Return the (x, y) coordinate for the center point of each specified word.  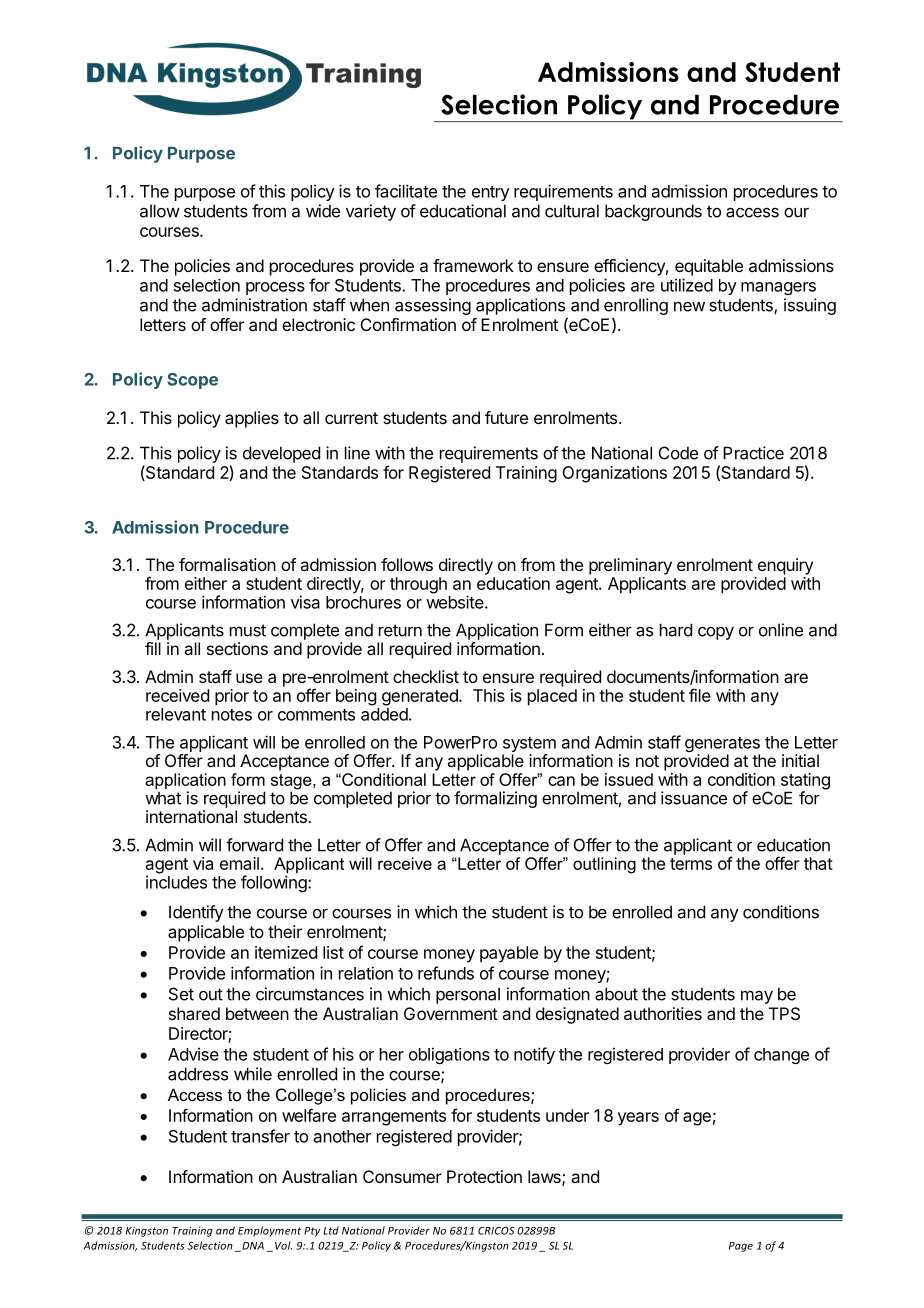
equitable (709, 267)
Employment (269, 1231)
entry (491, 193)
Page (741, 1247)
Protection (484, 1176)
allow (160, 211)
